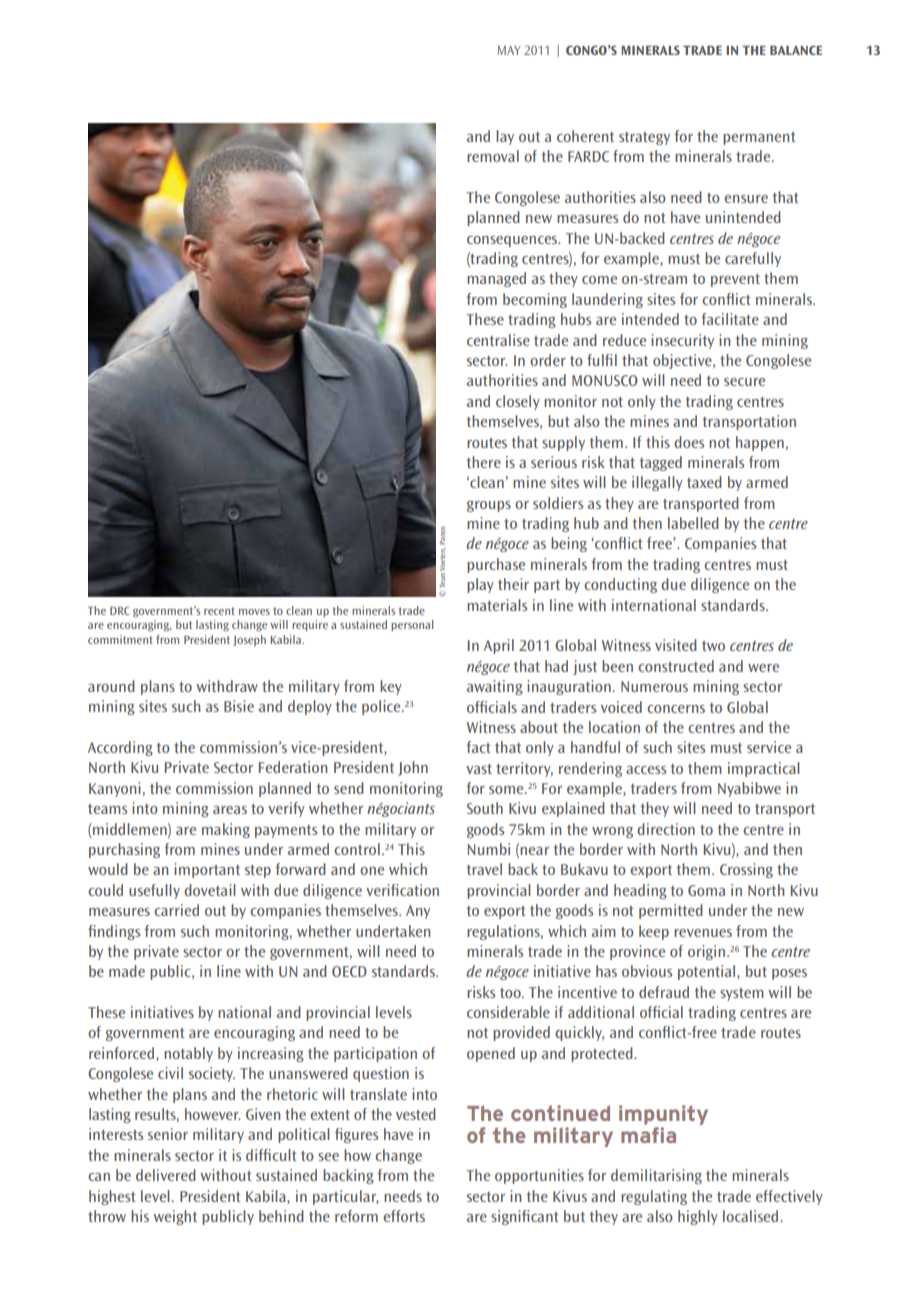 The width and height of the document is (924, 1308). What do you see at coordinates (166, 1175) in the document?
I see `delivered` at bounding box center [166, 1175].
